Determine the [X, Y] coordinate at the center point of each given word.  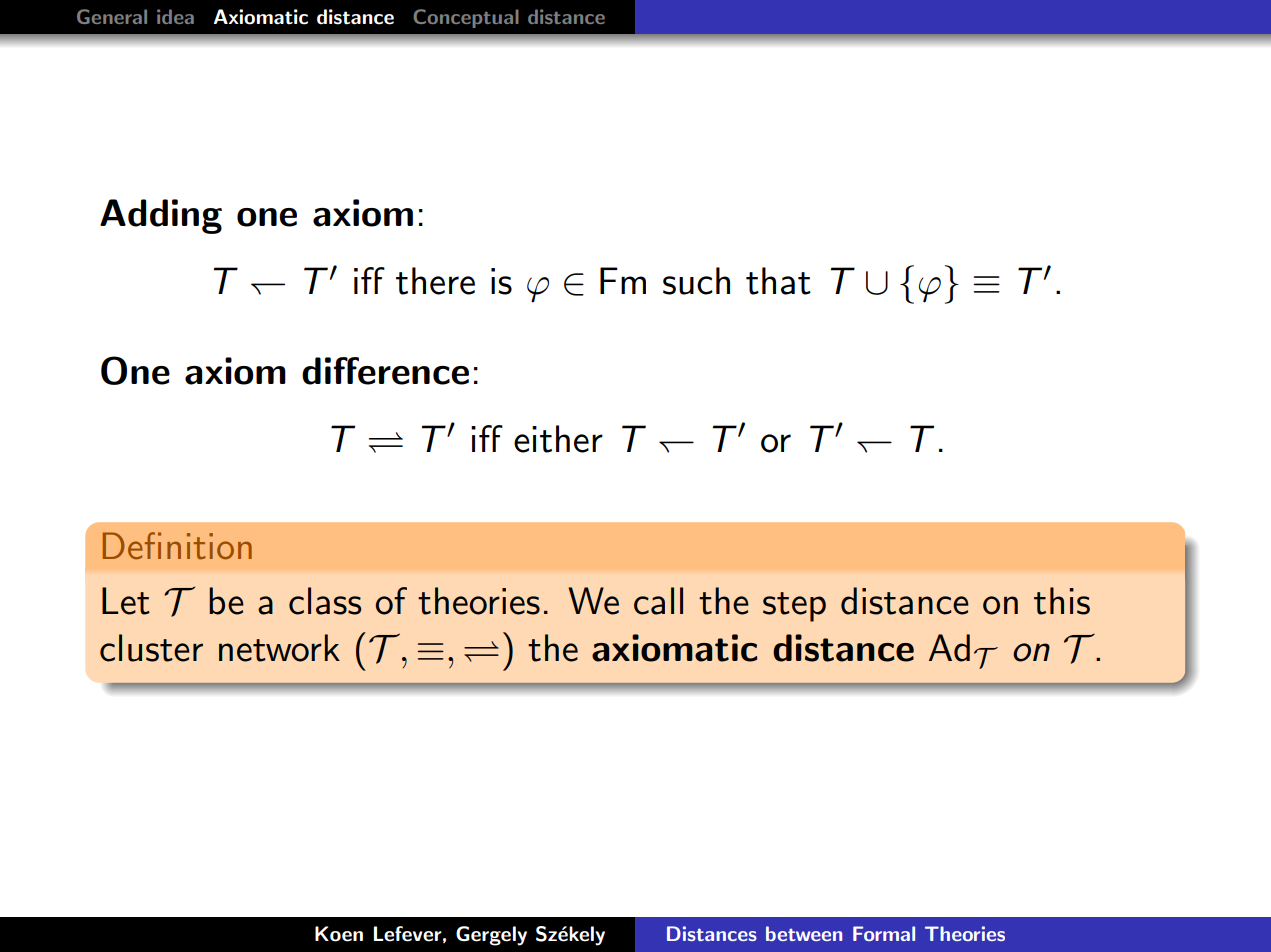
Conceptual [466, 18]
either [558, 439]
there [435, 281]
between [804, 933]
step [794, 607]
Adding [161, 216]
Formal [884, 933]
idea [175, 16]
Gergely [491, 936]
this [1062, 601]
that [778, 281]
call [658, 601]
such [696, 281]
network [279, 648]
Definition [177, 546]
